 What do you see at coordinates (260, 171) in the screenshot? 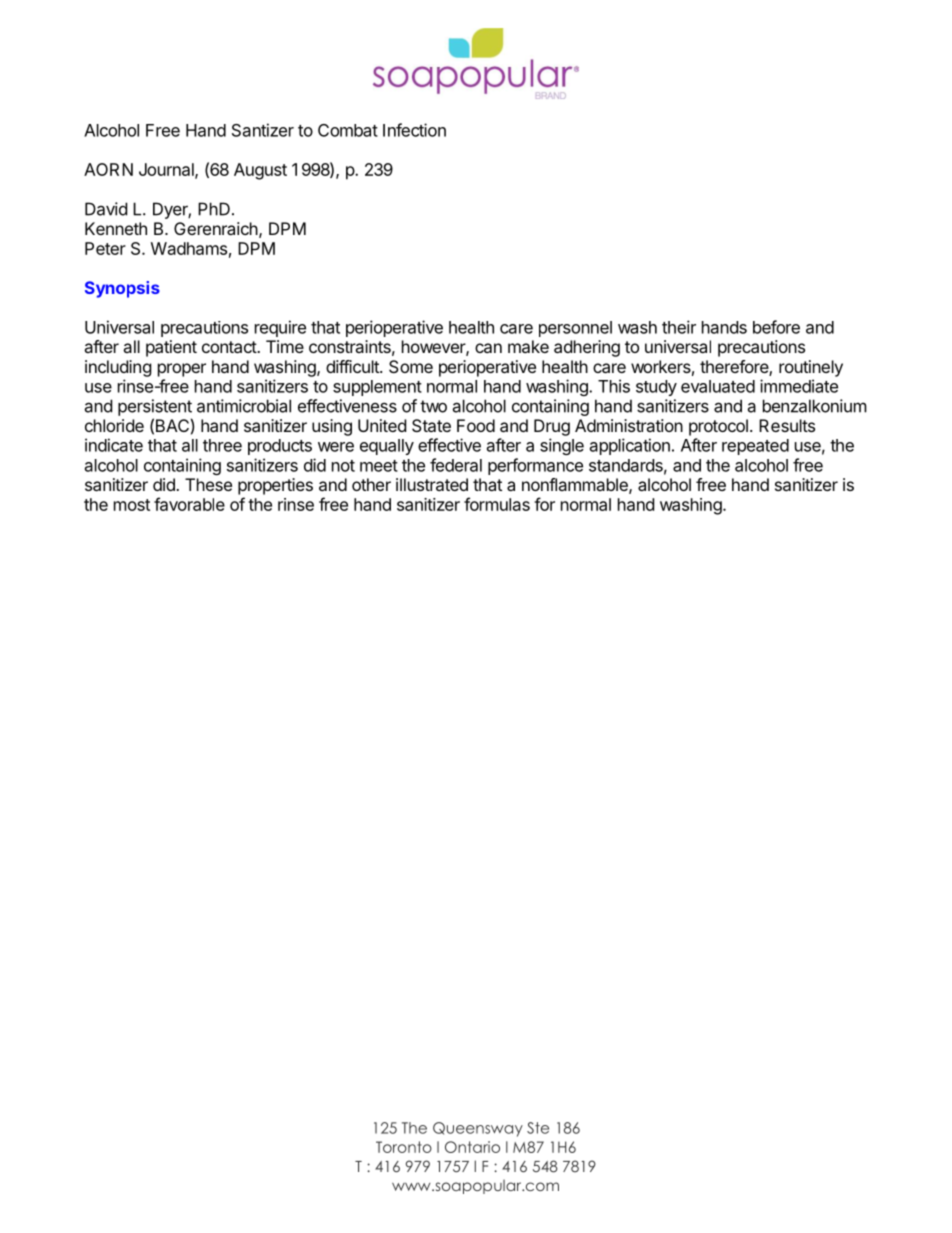
I see `August` at bounding box center [260, 171].
